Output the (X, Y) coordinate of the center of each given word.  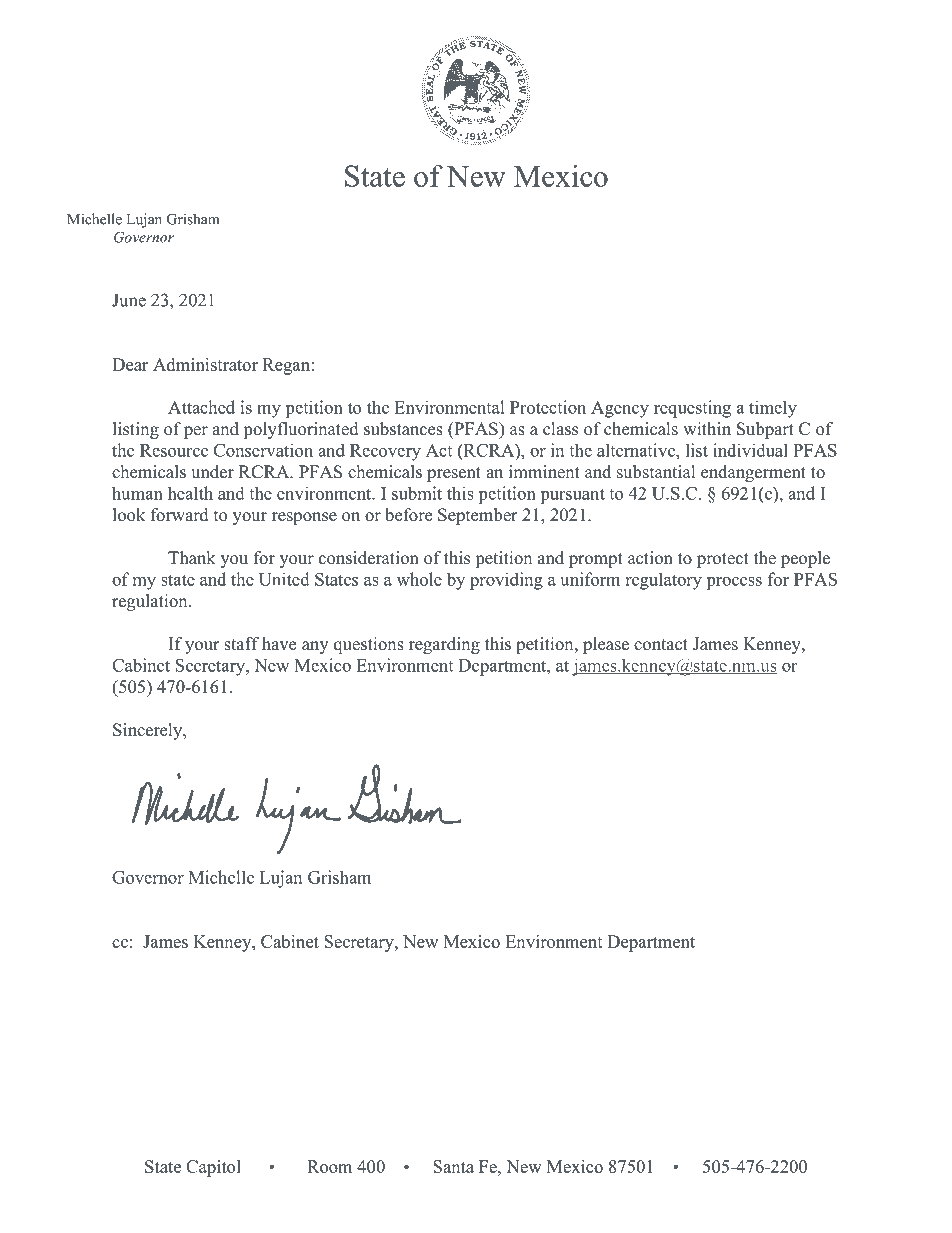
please (606, 645)
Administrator (205, 364)
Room (329, 1166)
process (734, 583)
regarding (444, 645)
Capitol (213, 1168)
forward (180, 515)
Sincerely (149, 731)
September (478, 516)
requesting (692, 409)
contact (661, 645)
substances (403, 429)
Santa (453, 1166)
